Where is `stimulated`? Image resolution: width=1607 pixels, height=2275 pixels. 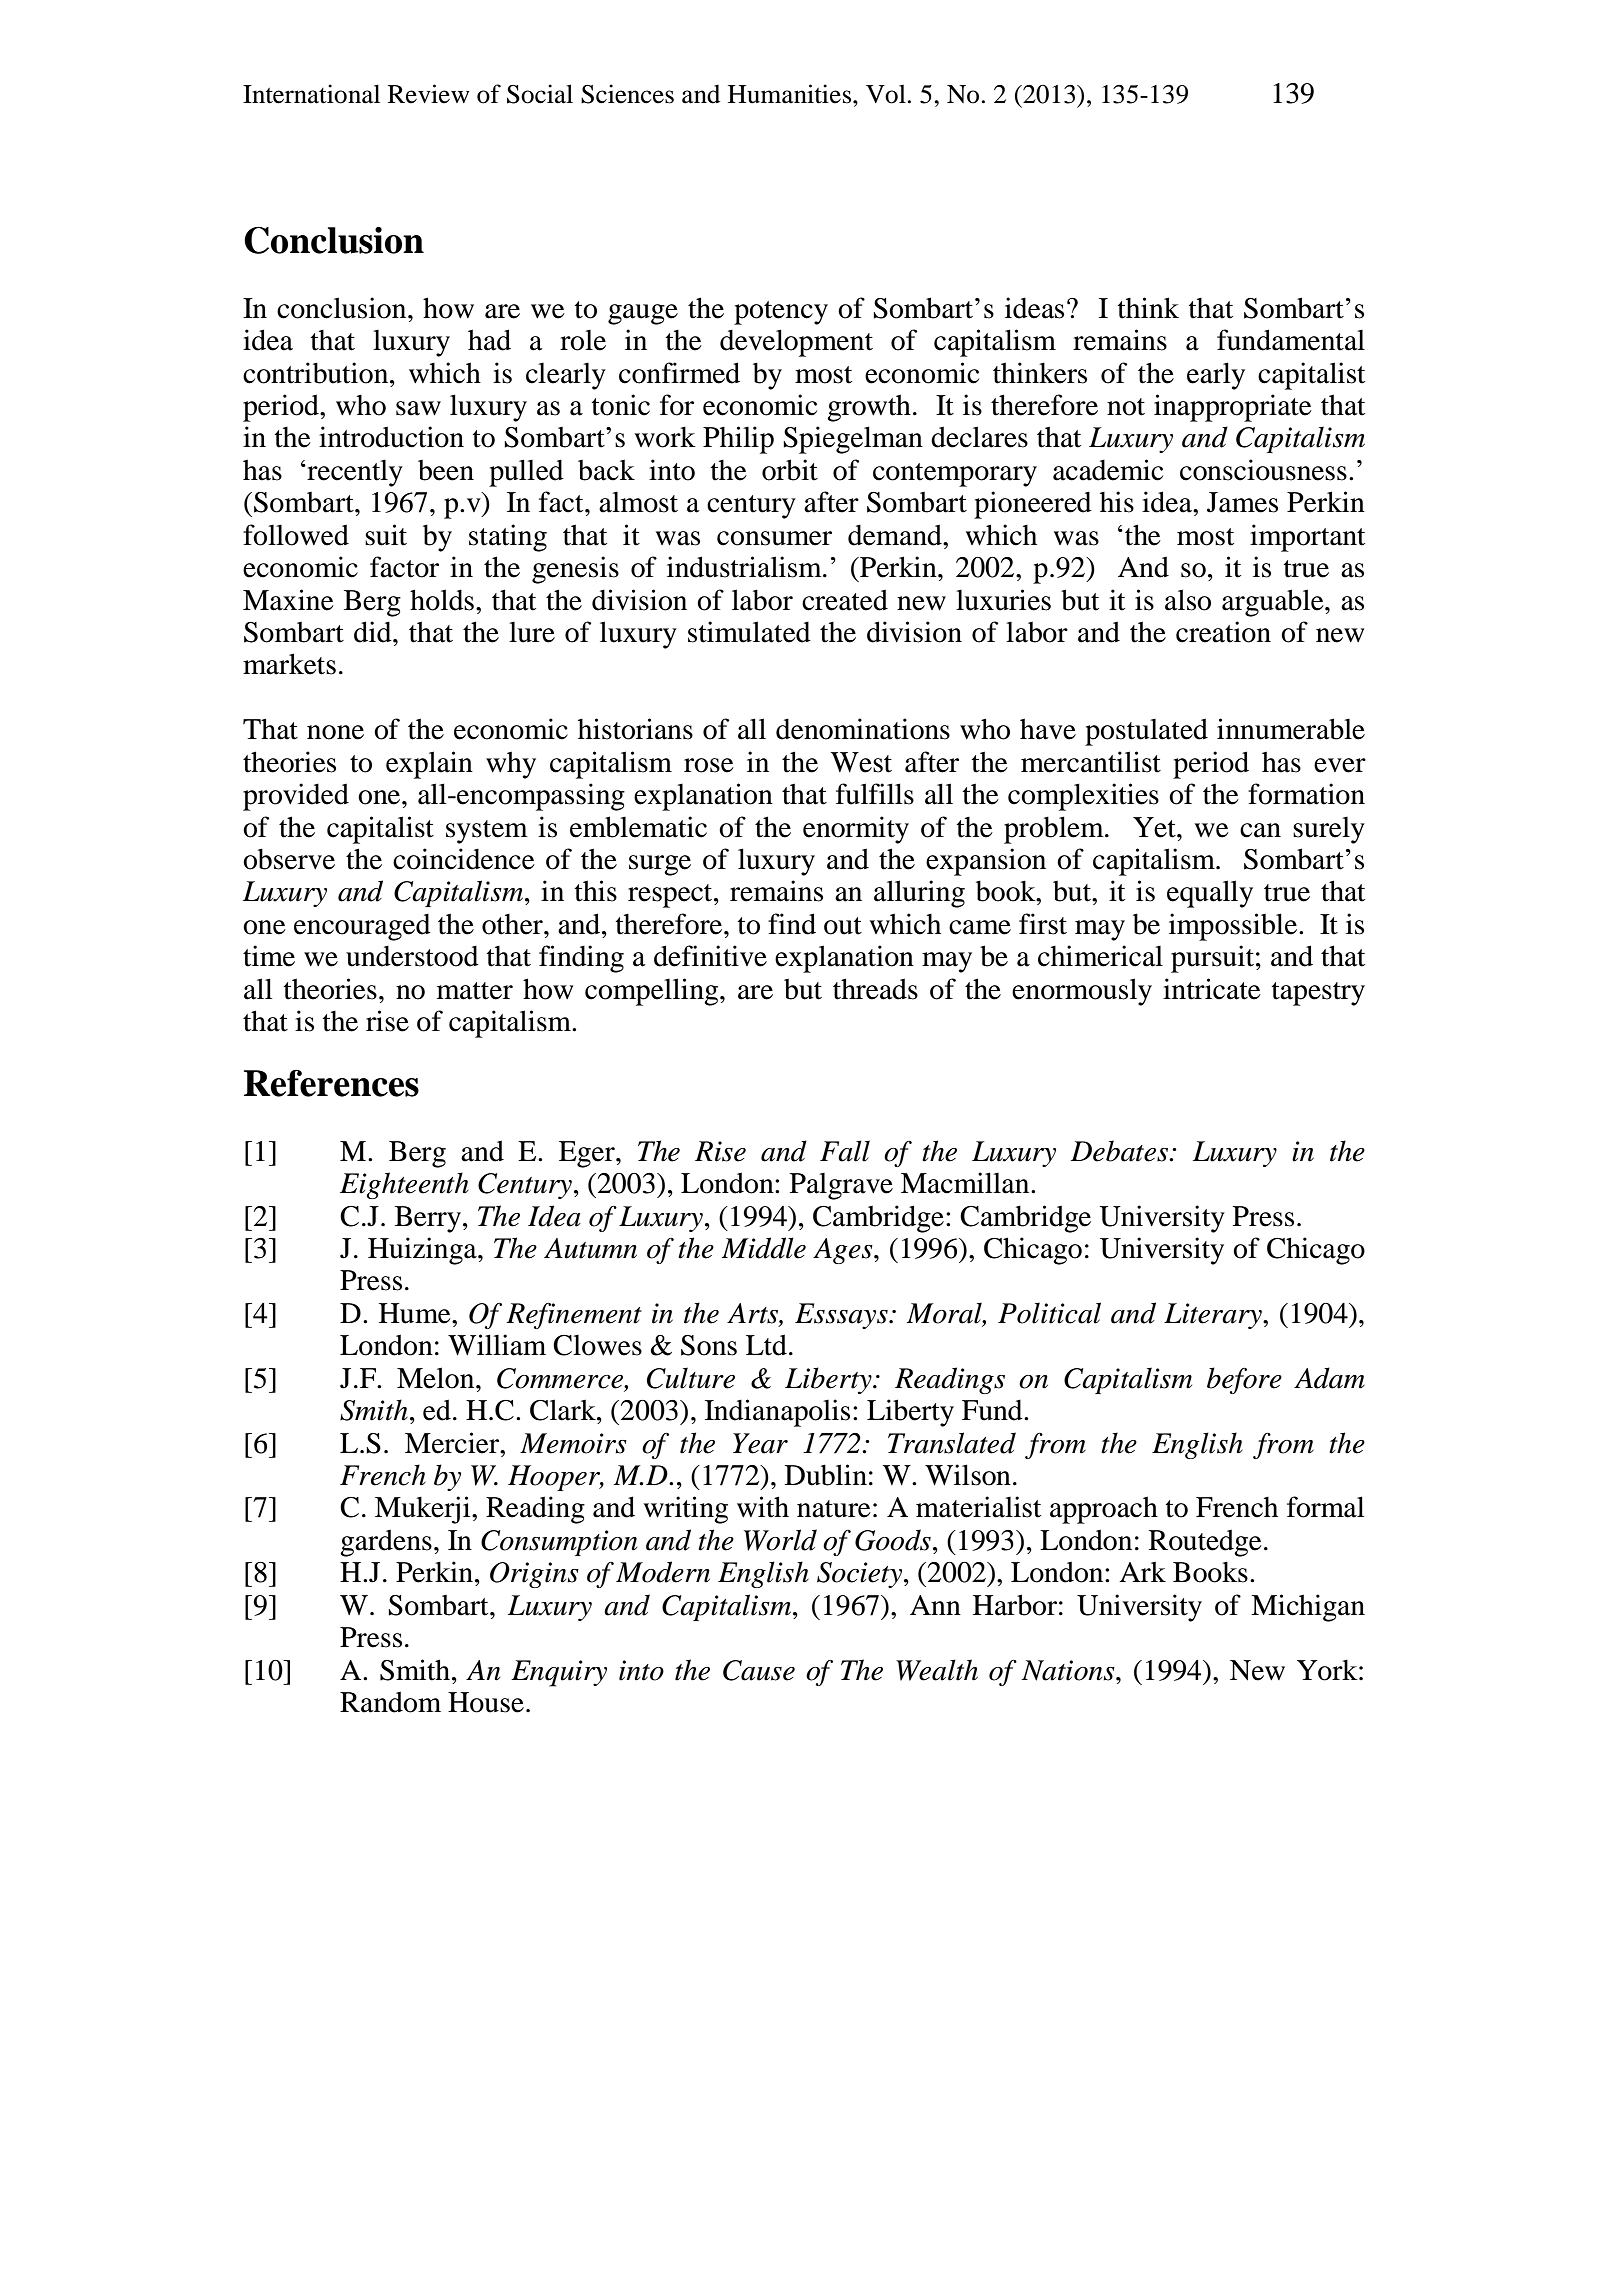
stimulated is located at coordinates (749, 632).
